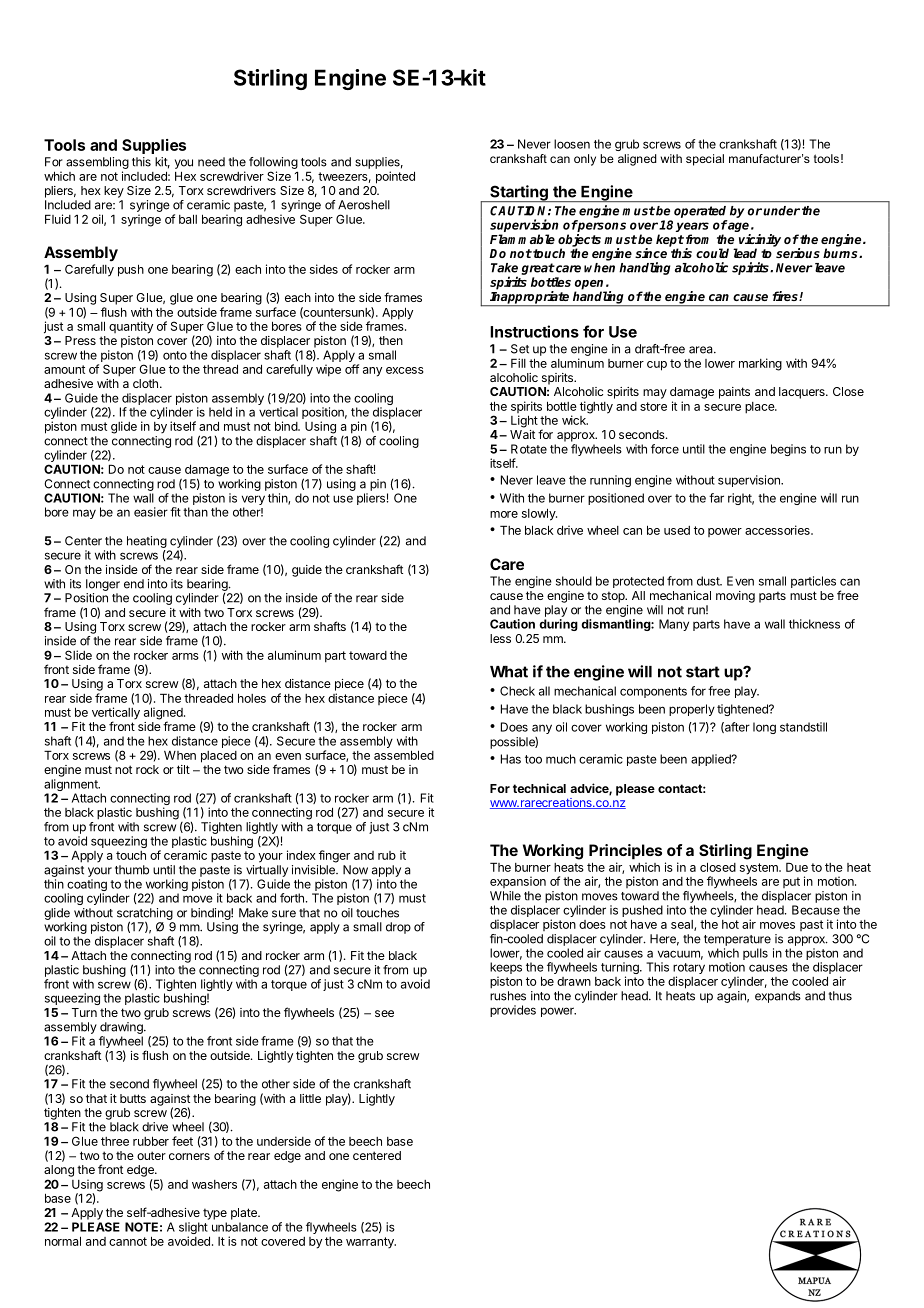 The height and width of the document is (1308, 924). I want to click on pulls, so click(755, 954).
